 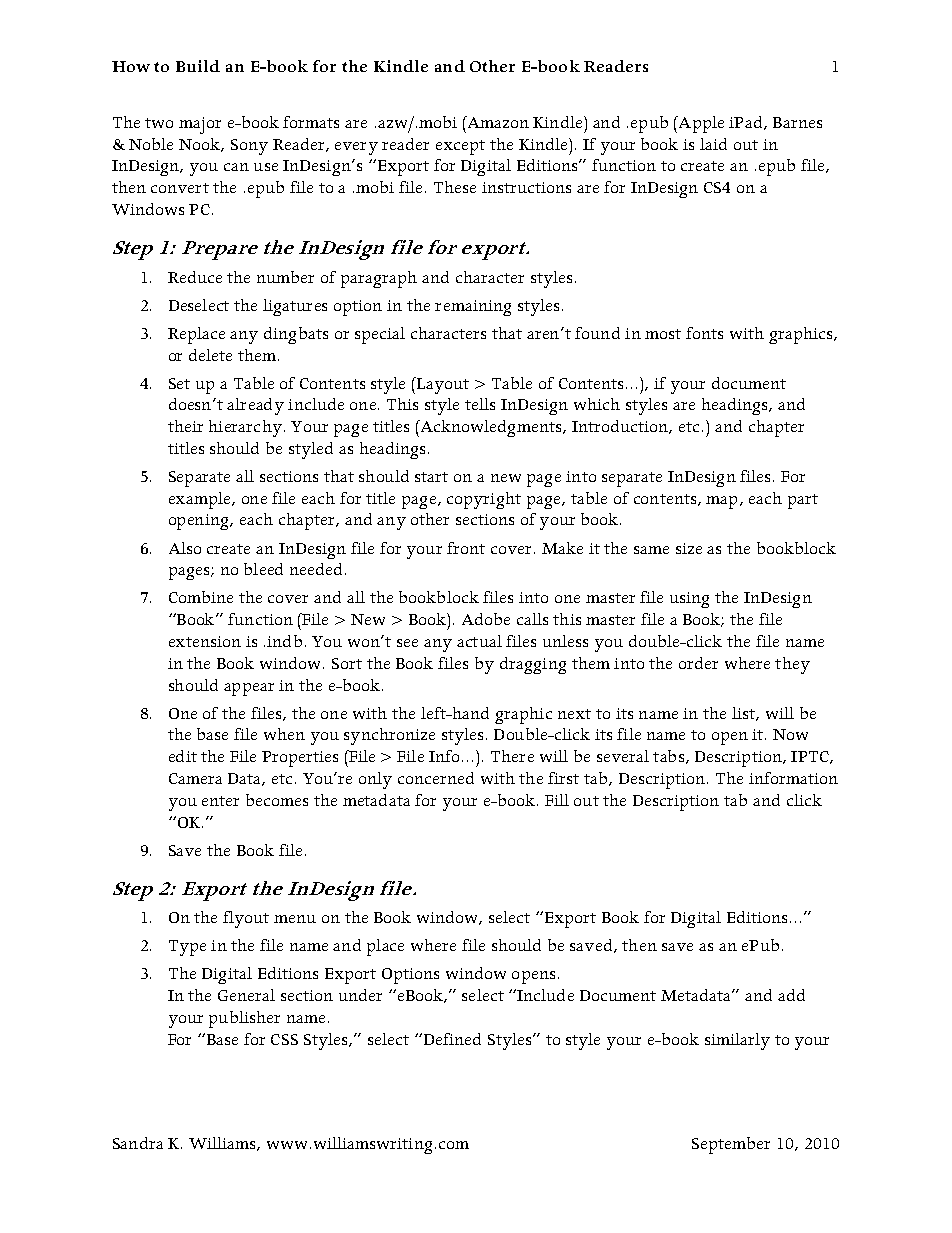 I want to click on Adobe, so click(x=486, y=619).
